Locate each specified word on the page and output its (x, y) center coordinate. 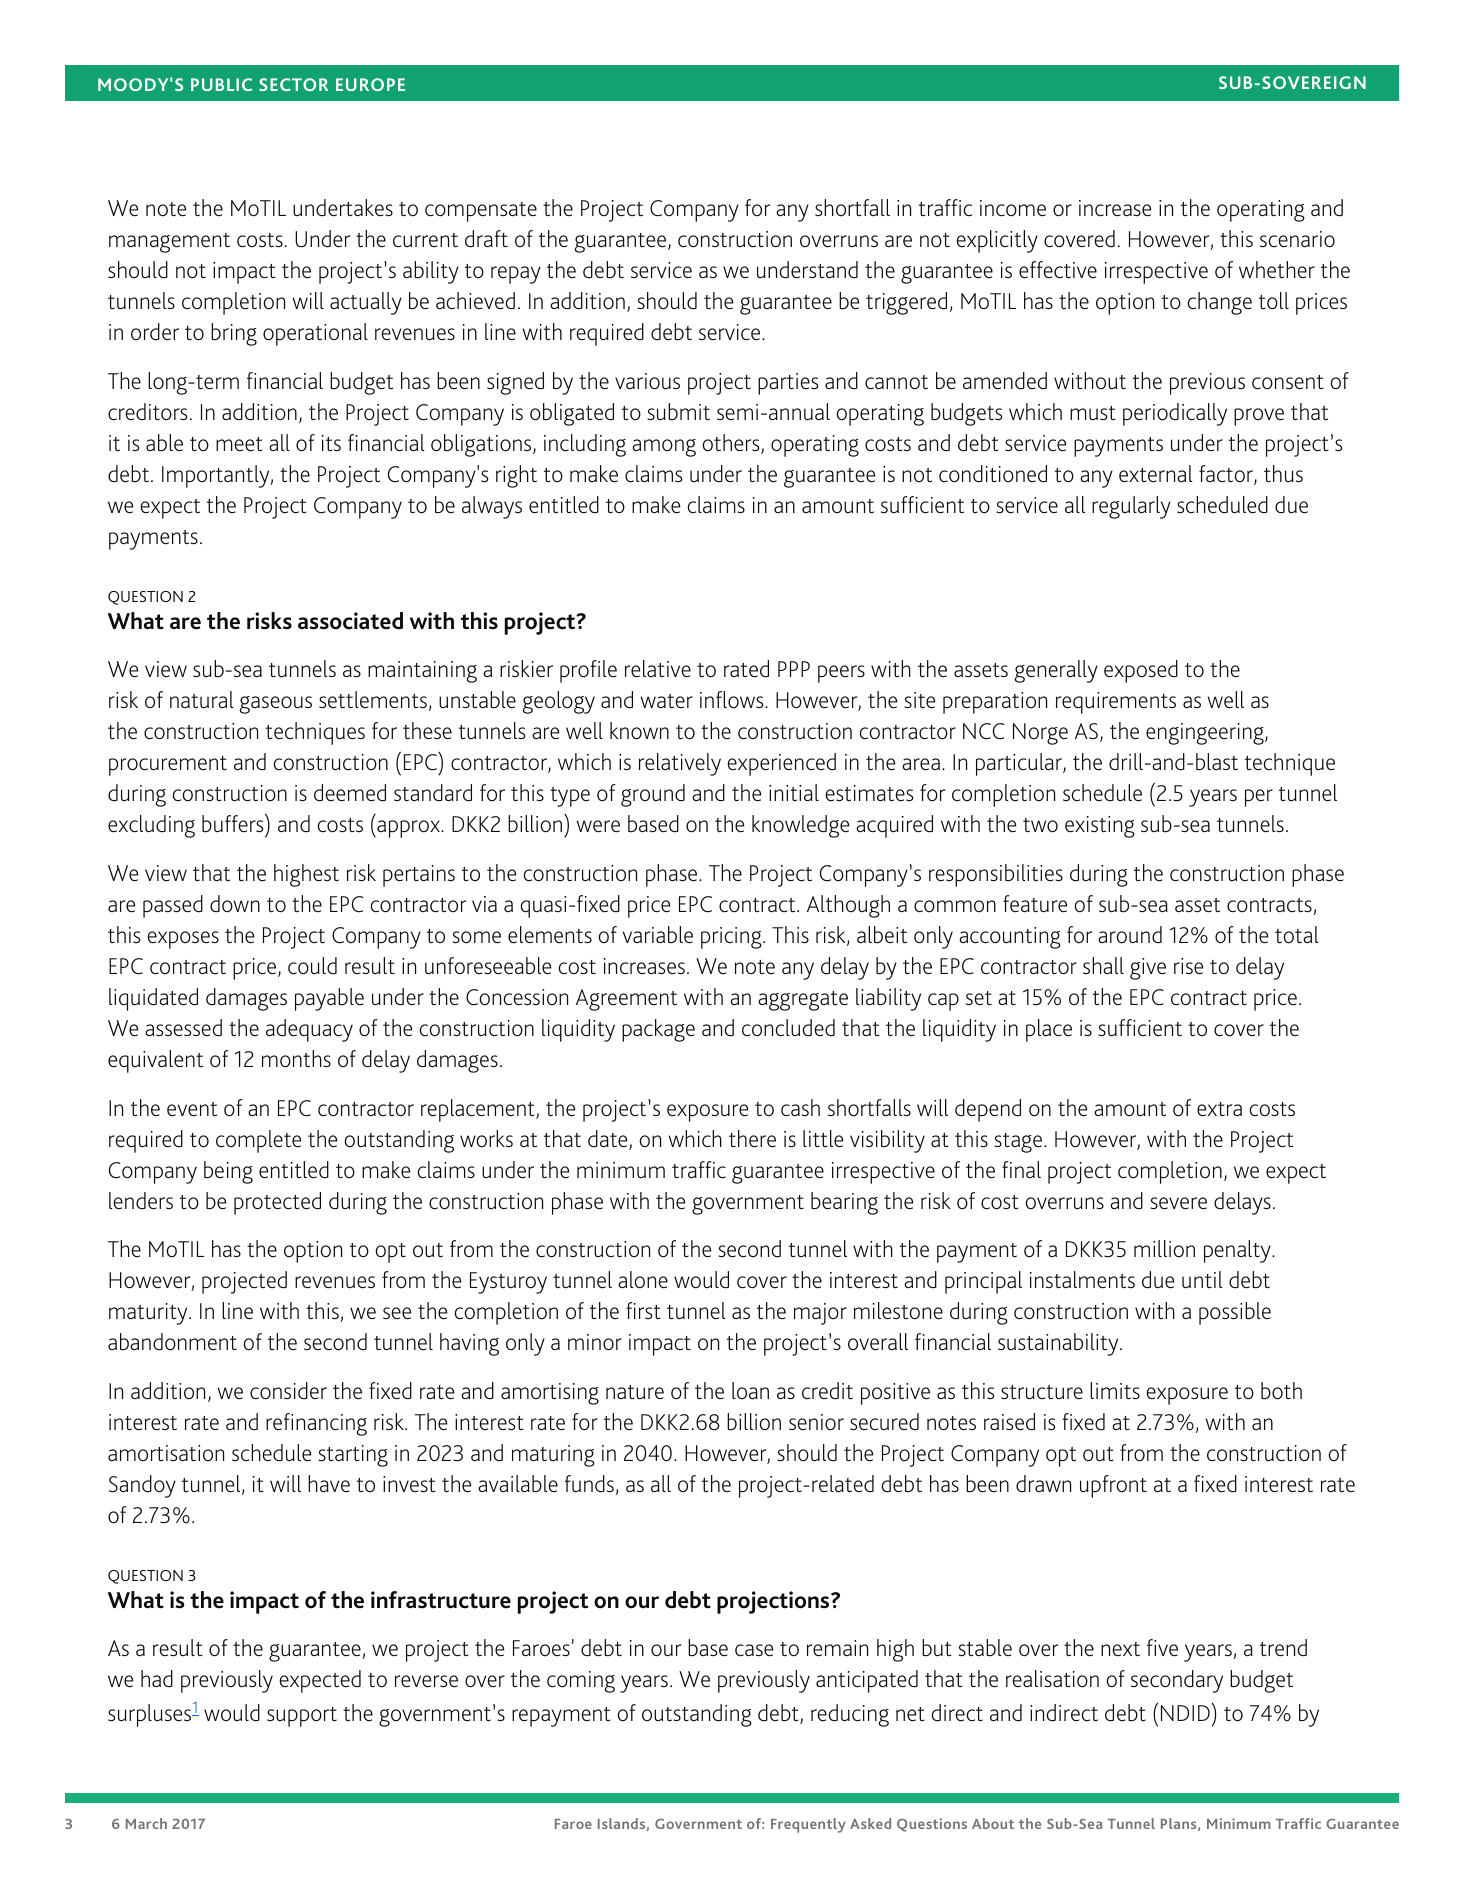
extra (1219, 1109)
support (302, 1717)
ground (653, 795)
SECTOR (293, 84)
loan (750, 1390)
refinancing (316, 1424)
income (1013, 208)
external (1156, 473)
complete (258, 1141)
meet (239, 444)
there (752, 1138)
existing (1100, 827)
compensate (481, 212)
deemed (350, 793)
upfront (1113, 1486)
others (732, 444)
